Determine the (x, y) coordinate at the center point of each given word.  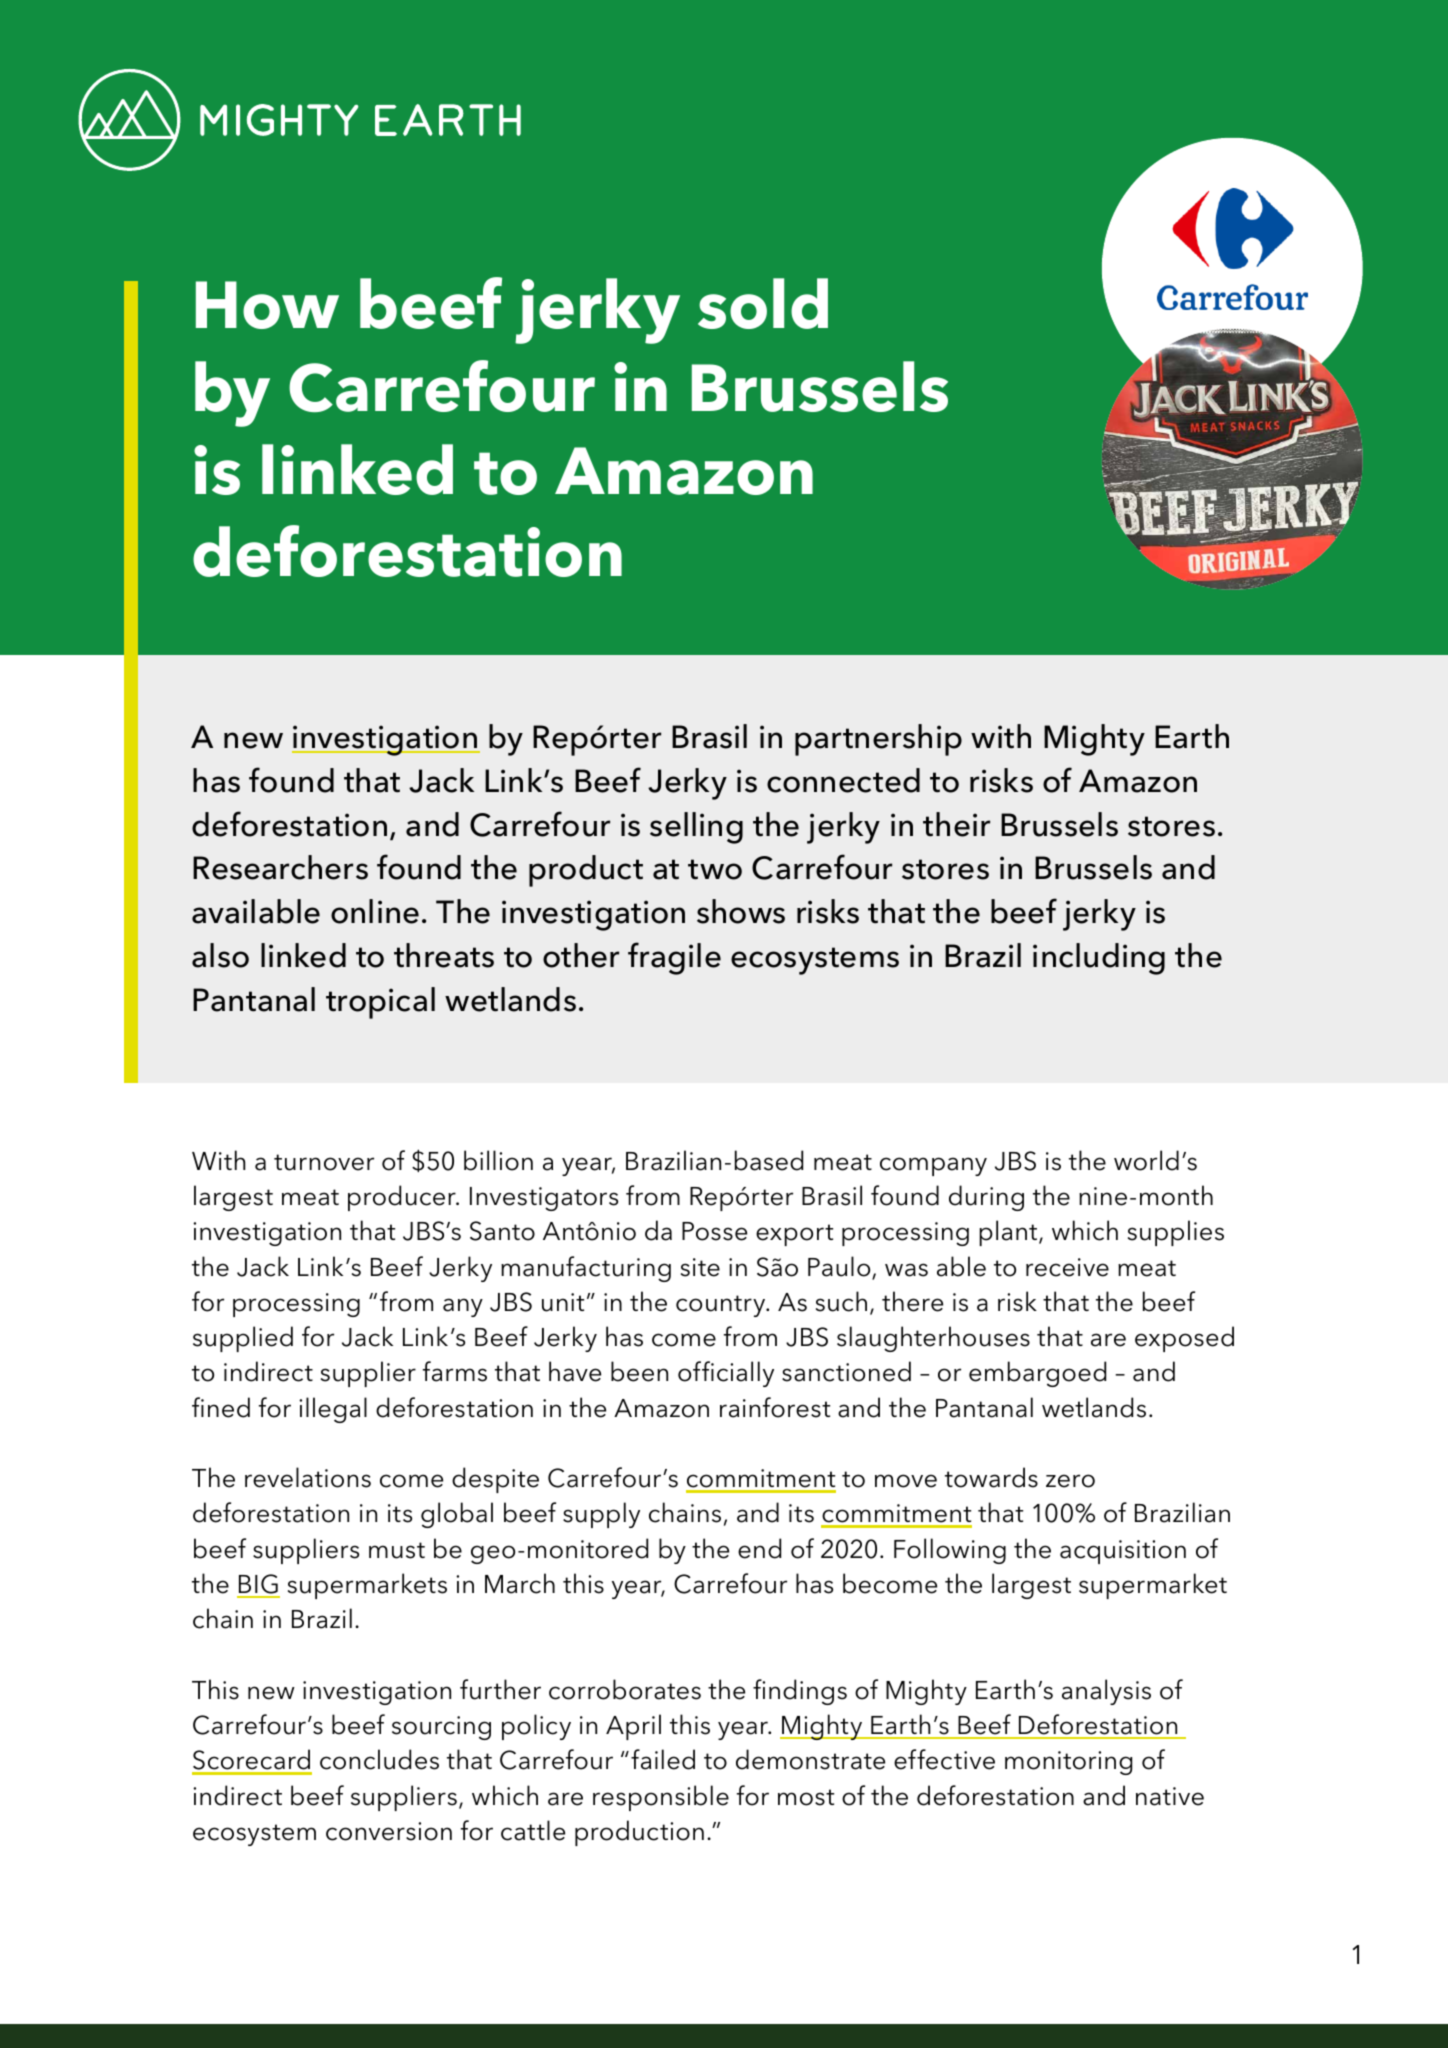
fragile (674, 958)
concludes (379, 1759)
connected (843, 780)
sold (763, 303)
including (1099, 959)
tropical (380, 1003)
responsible (661, 1798)
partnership (878, 740)
